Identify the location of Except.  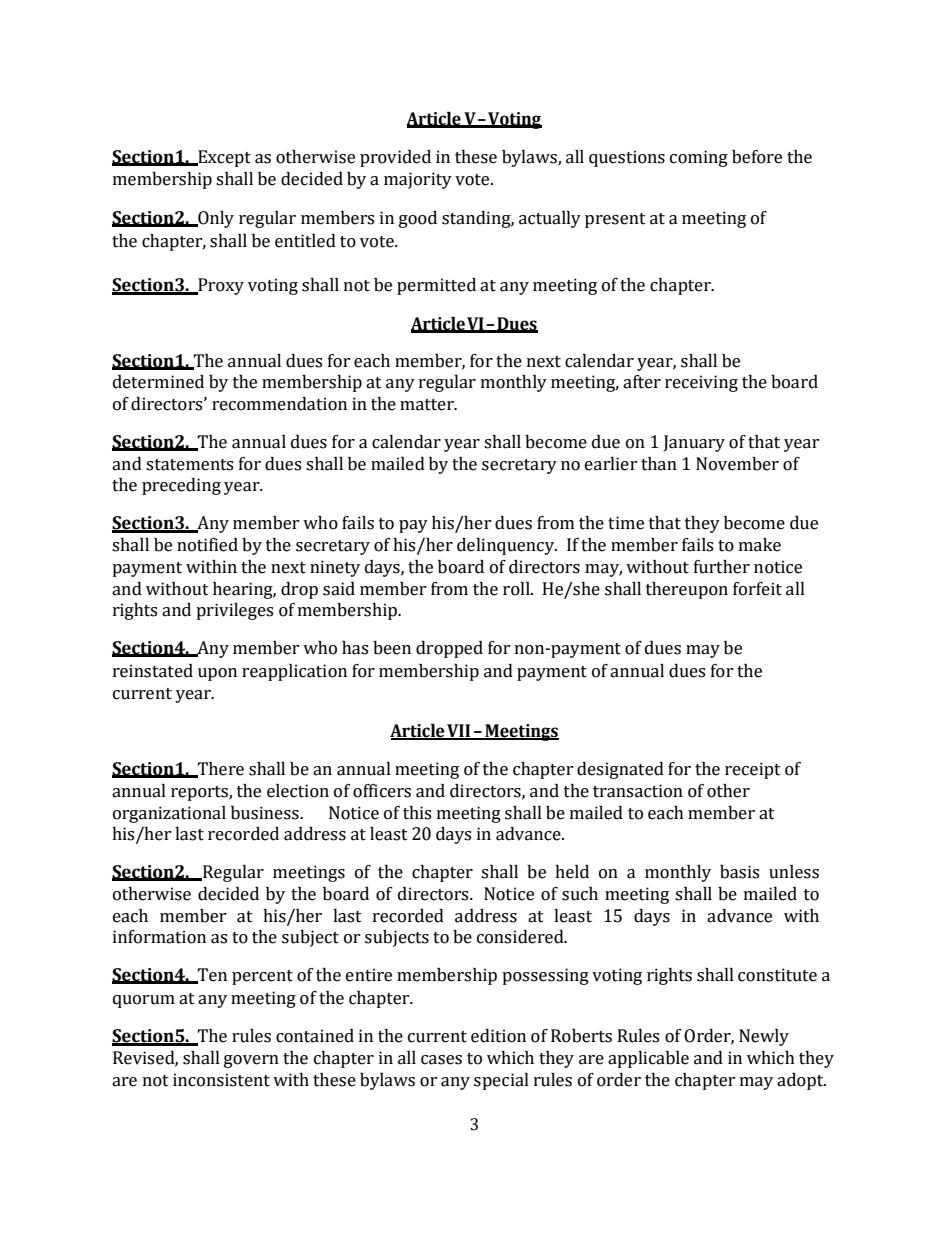
(223, 158).
